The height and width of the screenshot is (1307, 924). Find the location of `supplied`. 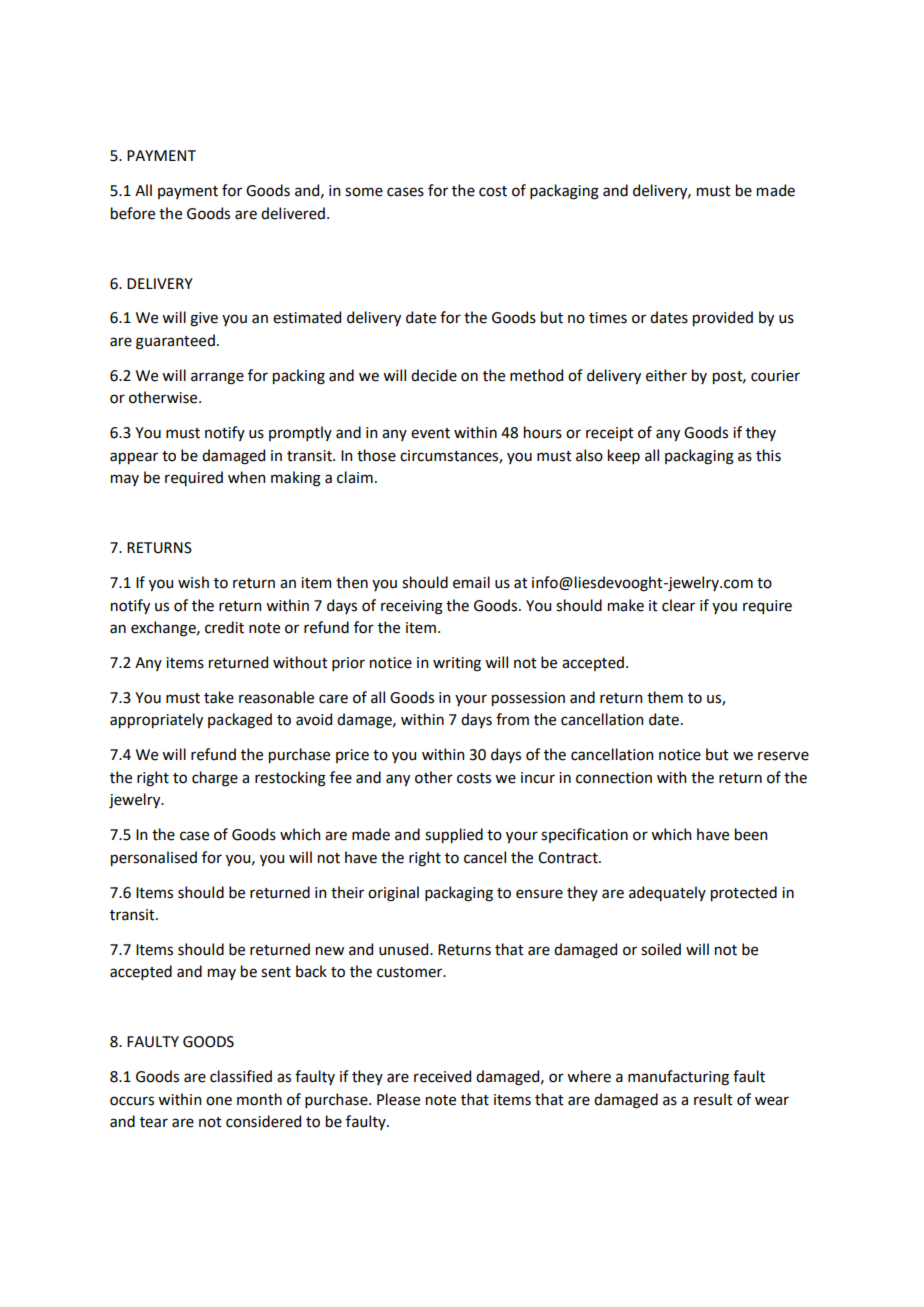

supplied is located at coordinates (454, 835).
